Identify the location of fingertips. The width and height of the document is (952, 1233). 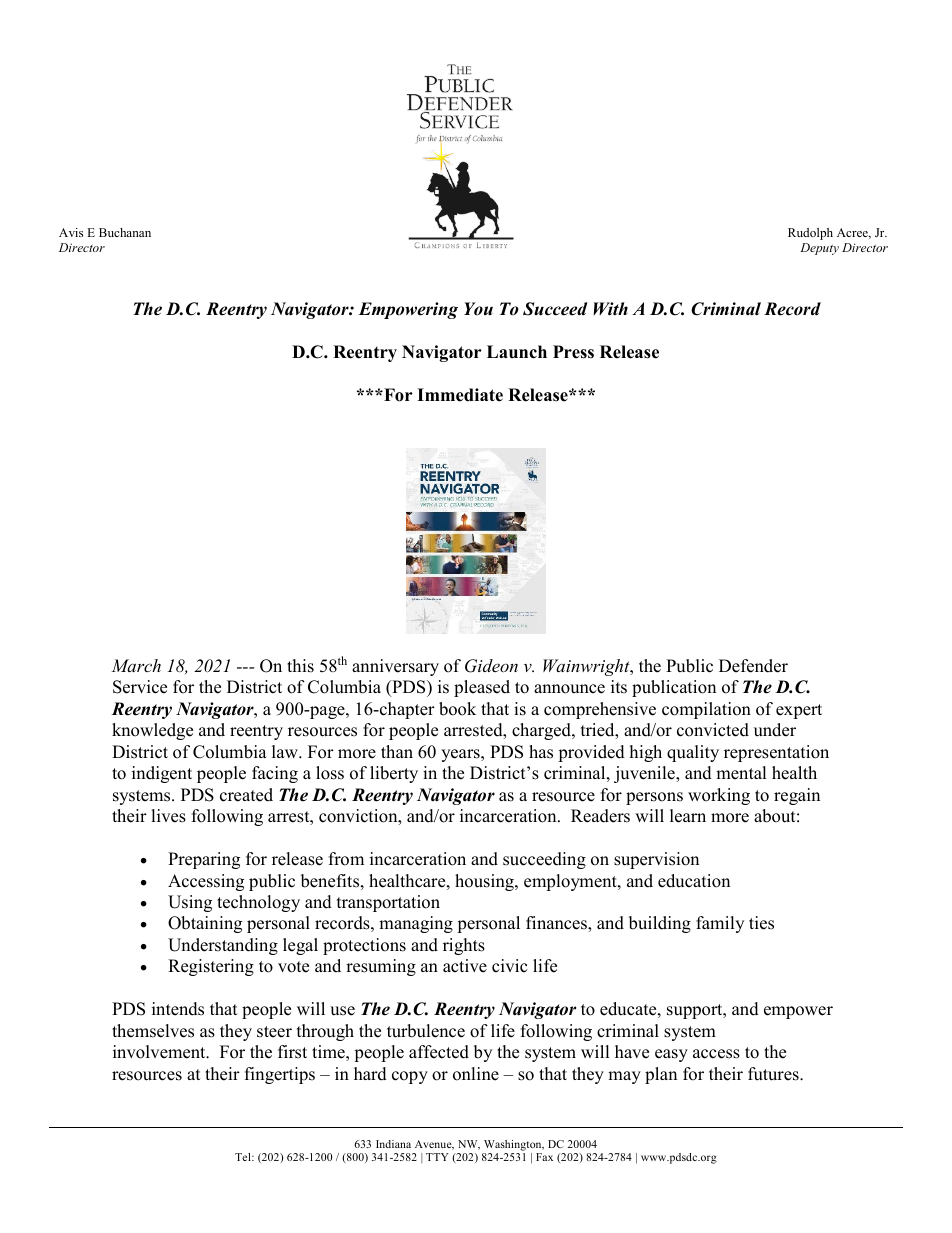
(280, 1075).
